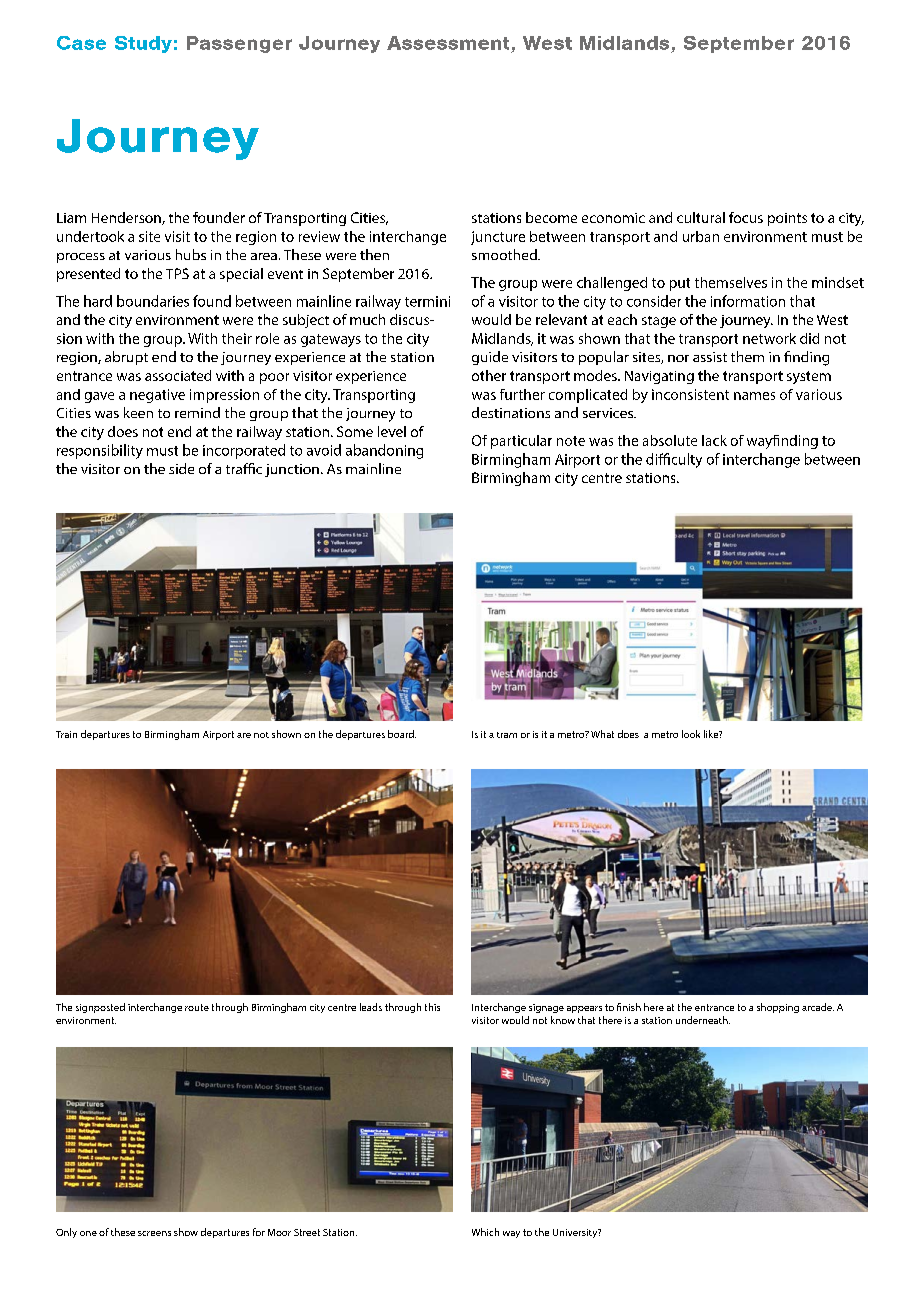 The height and width of the screenshot is (1308, 924). Describe the element at coordinates (402, 734) in the screenshot. I see `board` at that location.
